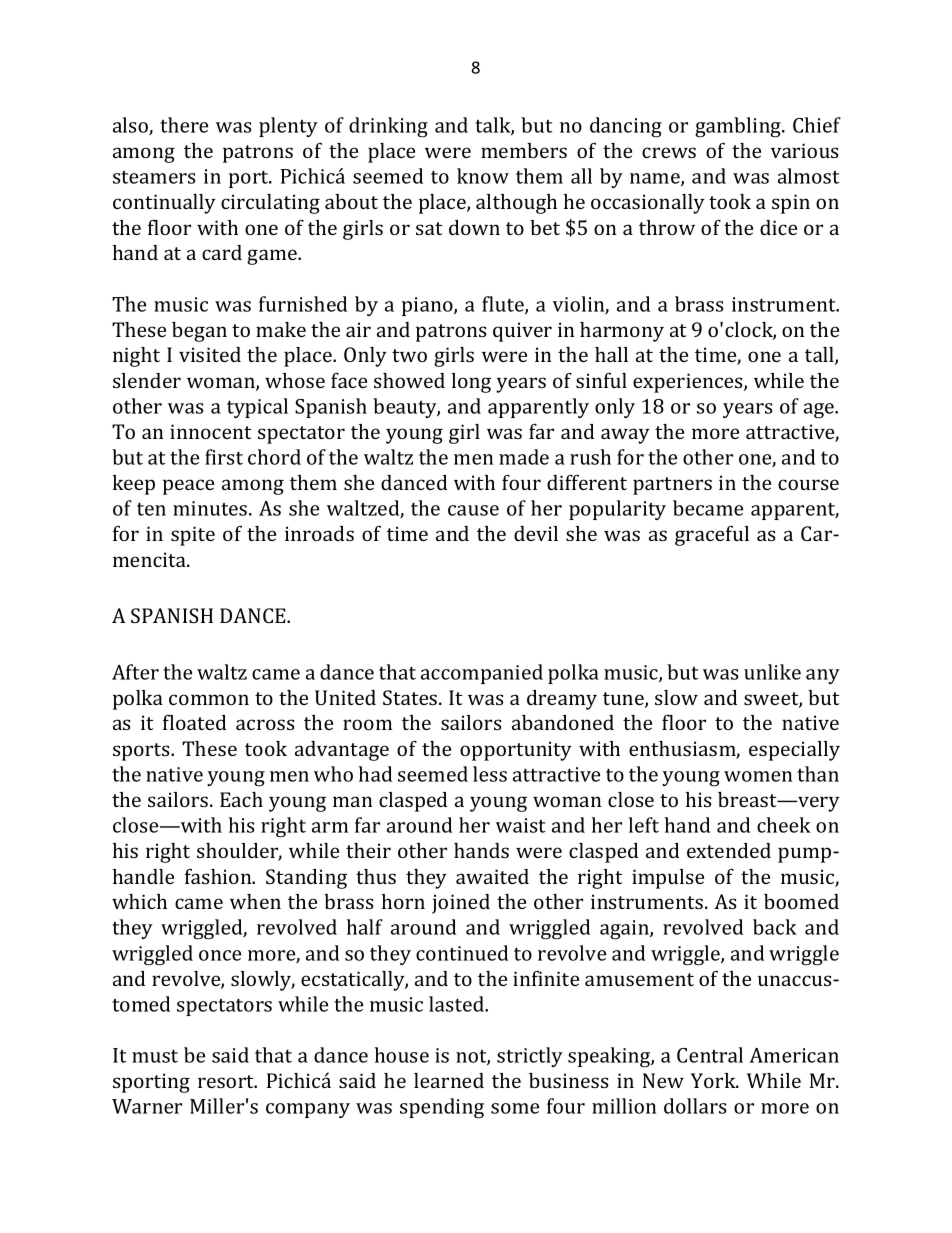 This screenshot has height=1233, width=952. What do you see at coordinates (155, 1056) in the screenshot?
I see `must` at bounding box center [155, 1056].
